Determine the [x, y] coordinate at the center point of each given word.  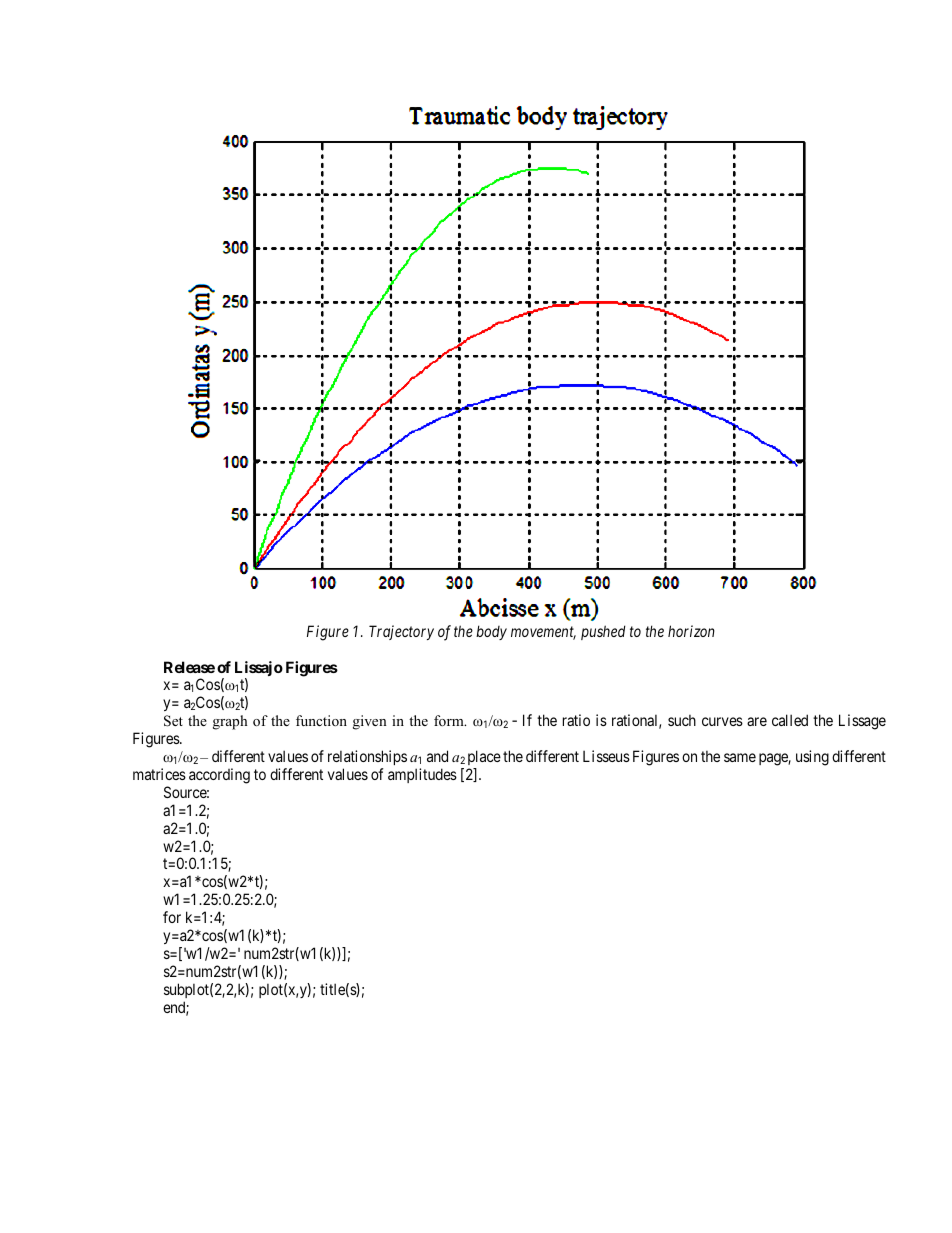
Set [173, 721]
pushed [603, 632]
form [450, 720]
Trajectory [401, 632]
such [682, 720]
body [491, 632]
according [219, 776]
